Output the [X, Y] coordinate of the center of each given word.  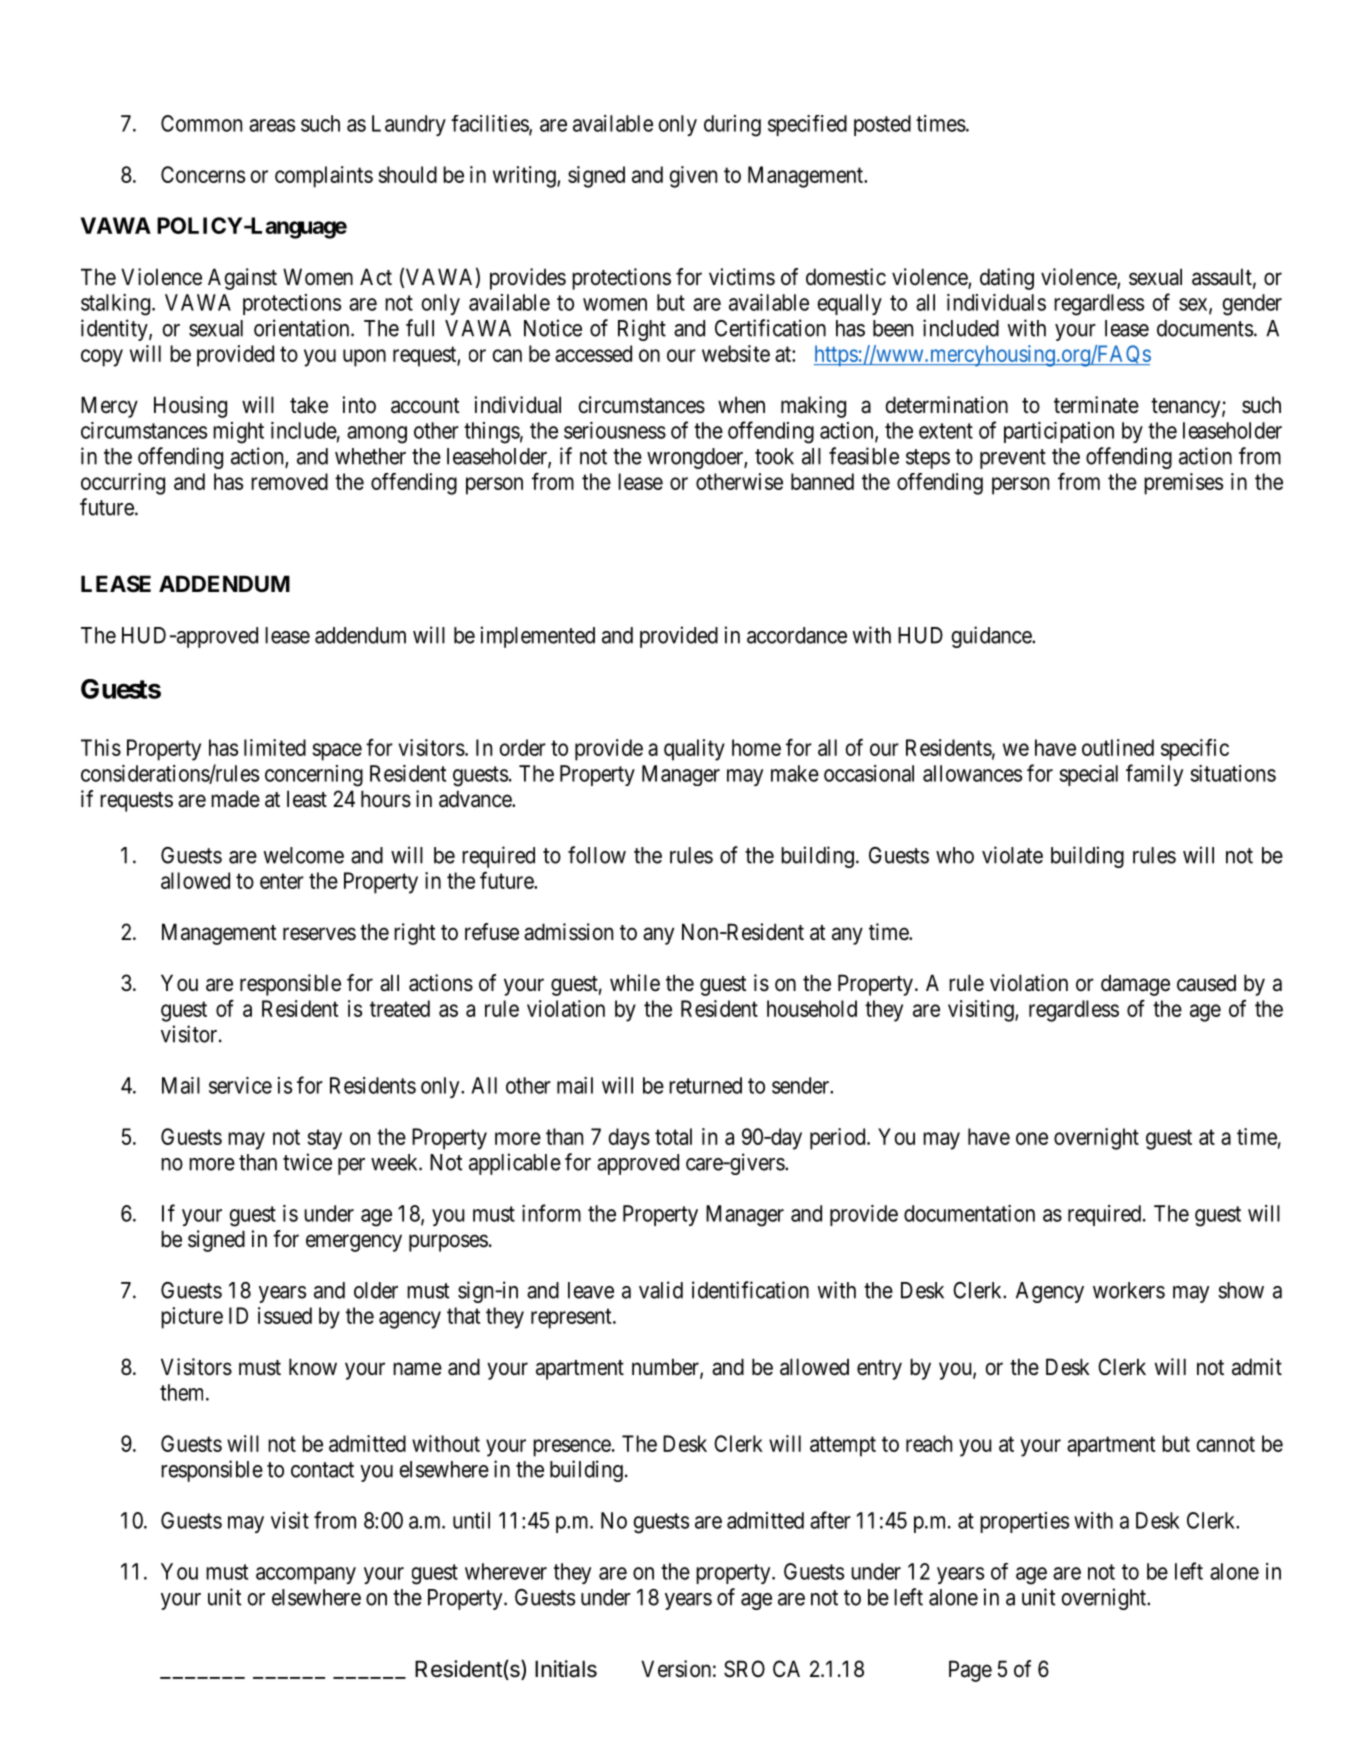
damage [1135, 985]
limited [275, 747]
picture [192, 1318]
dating [1007, 279]
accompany [306, 1575]
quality [694, 750]
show [1241, 1290]
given [693, 177]
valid [661, 1290]
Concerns [203, 174]
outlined [1118, 747]
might [238, 433]
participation [1059, 432]
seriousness [615, 430]
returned [705, 1085]
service [240, 1085]
